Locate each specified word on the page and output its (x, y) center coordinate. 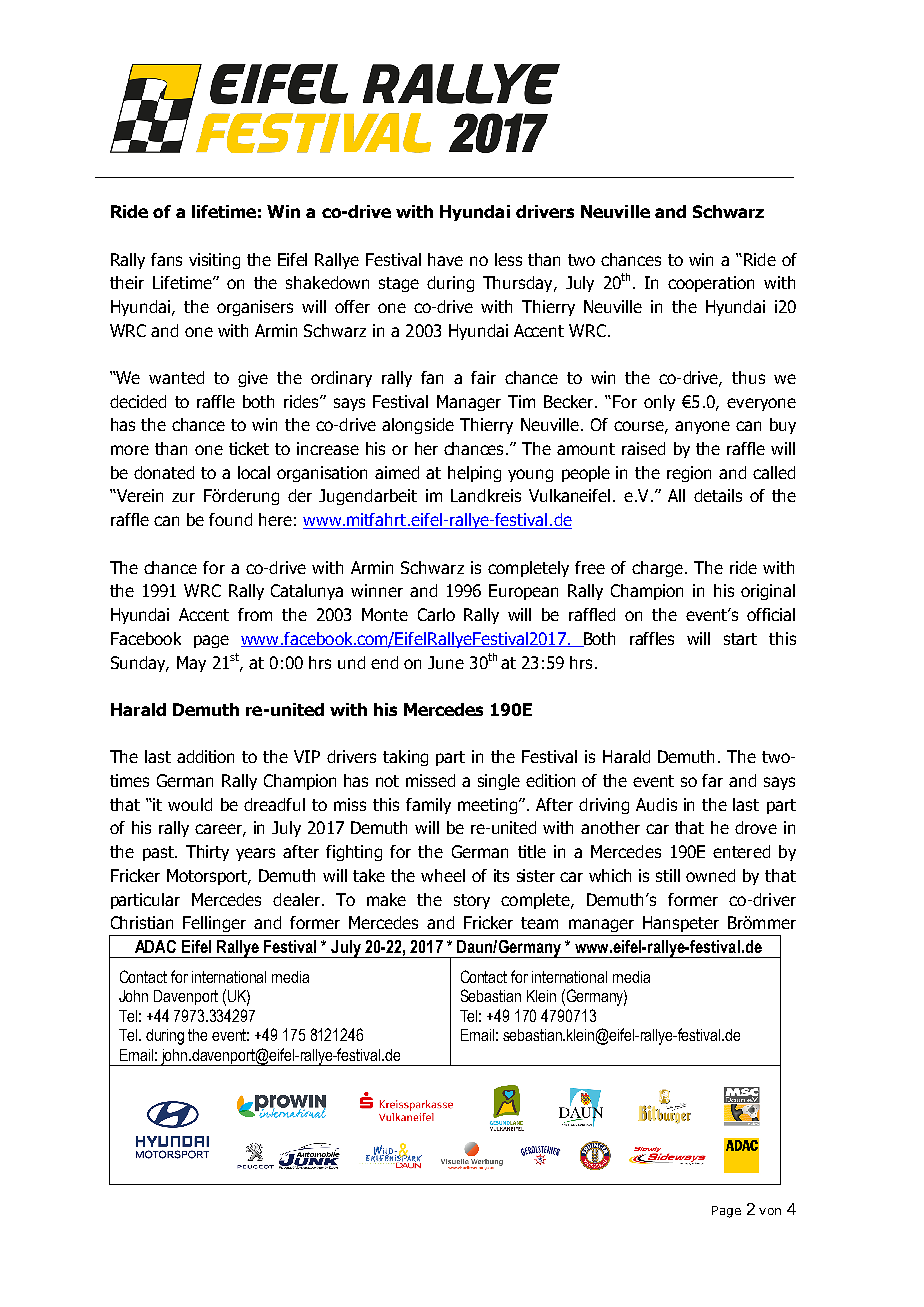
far (712, 780)
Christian (142, 922)
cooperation (711, 284)
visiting (214, 261)
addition (205, 756)
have (445, 259)
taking (405, 758)
